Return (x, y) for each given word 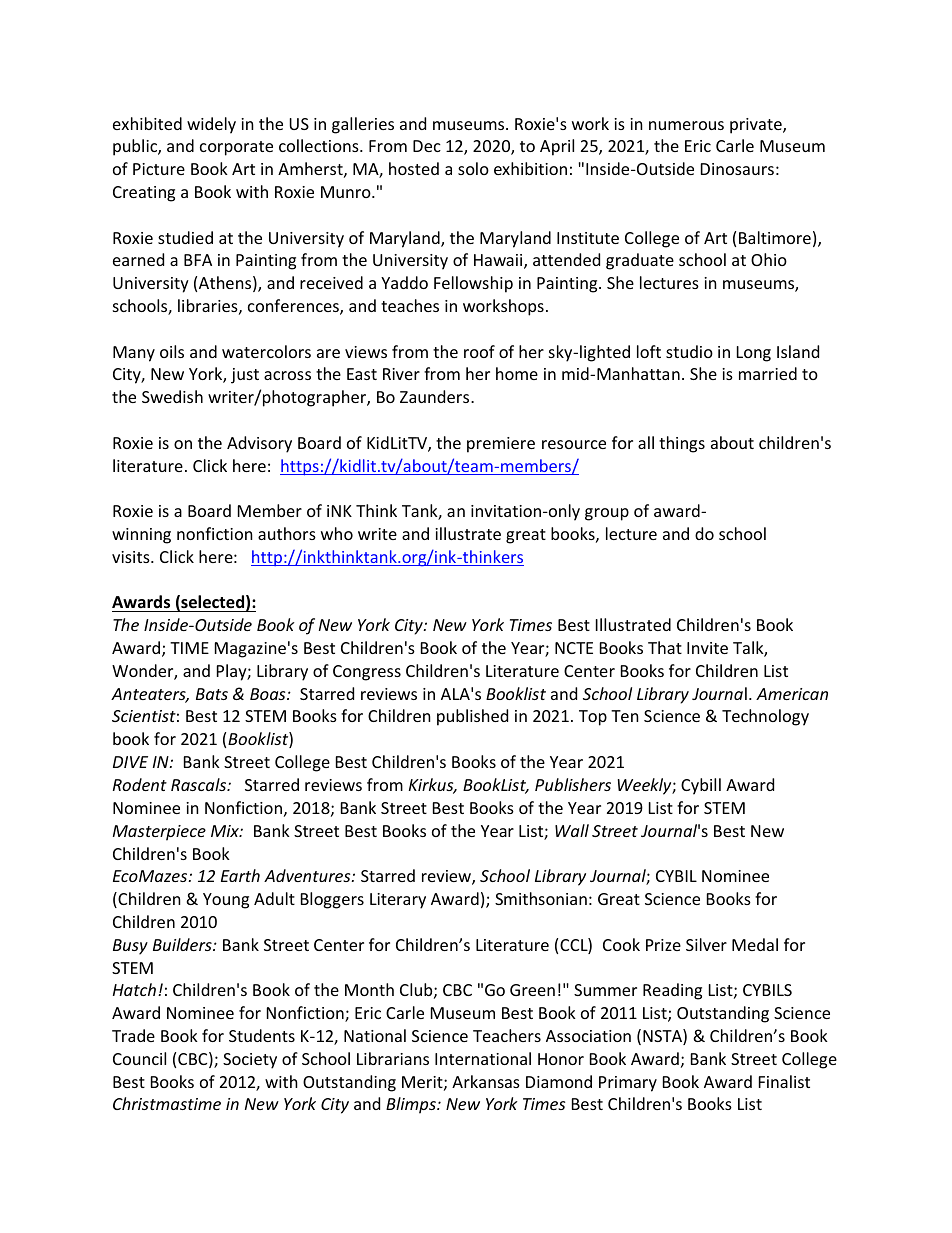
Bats (212, 694)
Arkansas (486, 1081)
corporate (236, 148)
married (768, 373)
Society (250, 1061)
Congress (367, 673)
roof (479, 351)
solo (473, 168)
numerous (686, 125)
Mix (226, 831)
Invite (707, 648)
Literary (398, 901)
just (245, 376)
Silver (706, 944)
